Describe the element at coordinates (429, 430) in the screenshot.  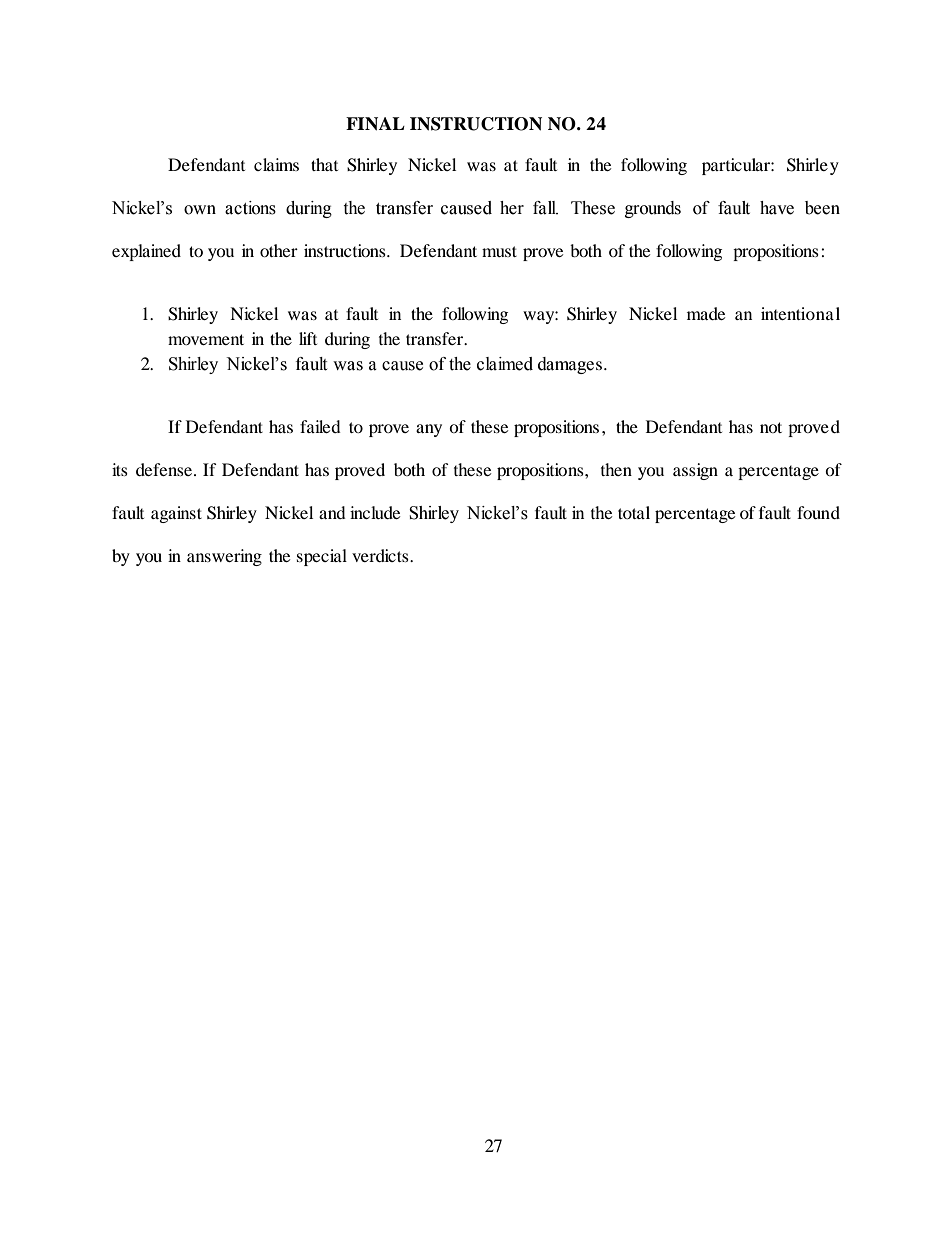
I see `any` at that location.
